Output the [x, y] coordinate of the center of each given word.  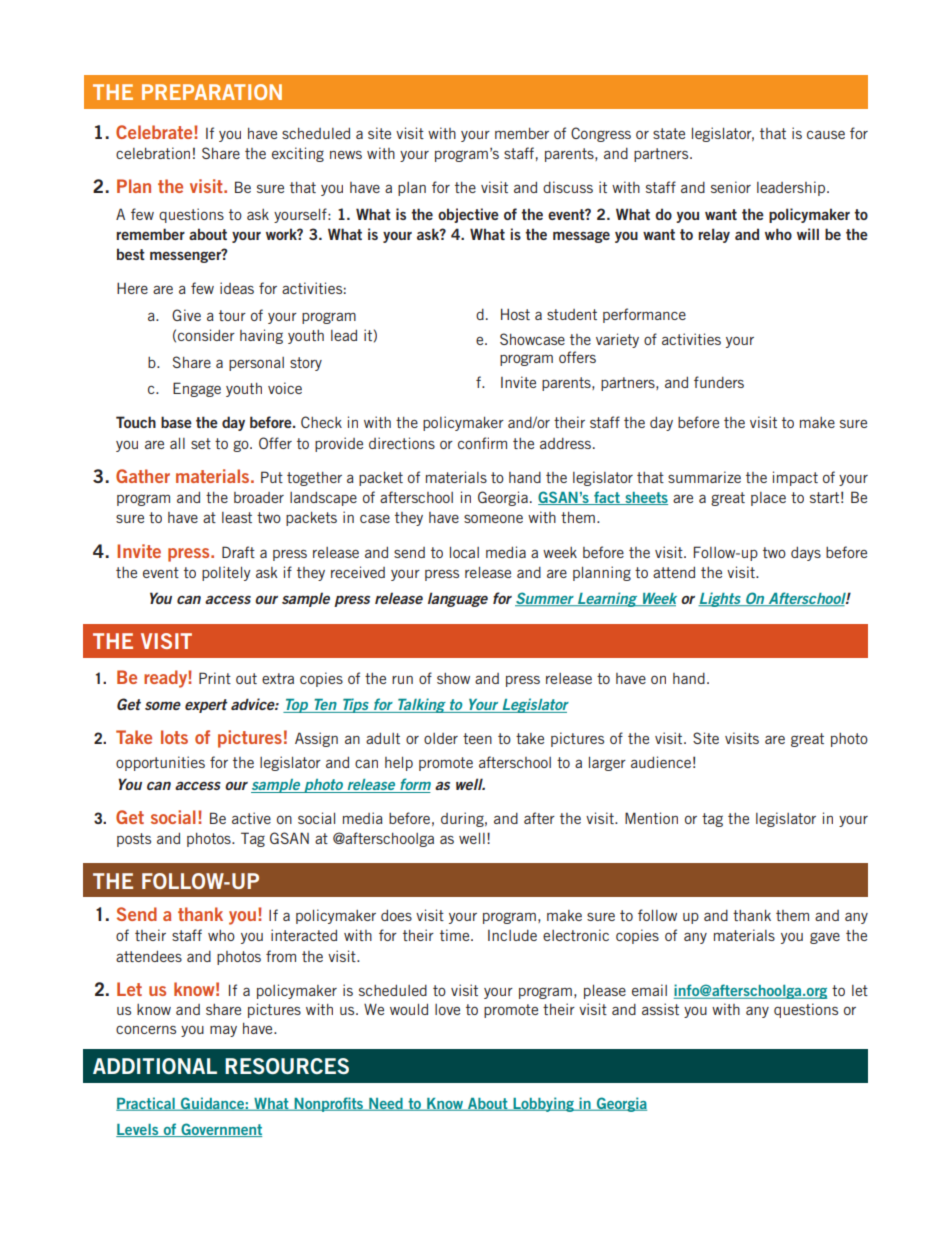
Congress [601, 134]
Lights [720, 599]
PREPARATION [212, 92]
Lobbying [543, 1104]
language [458, 599]
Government [220, 1130]
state [669, 133]
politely [226, 573]
